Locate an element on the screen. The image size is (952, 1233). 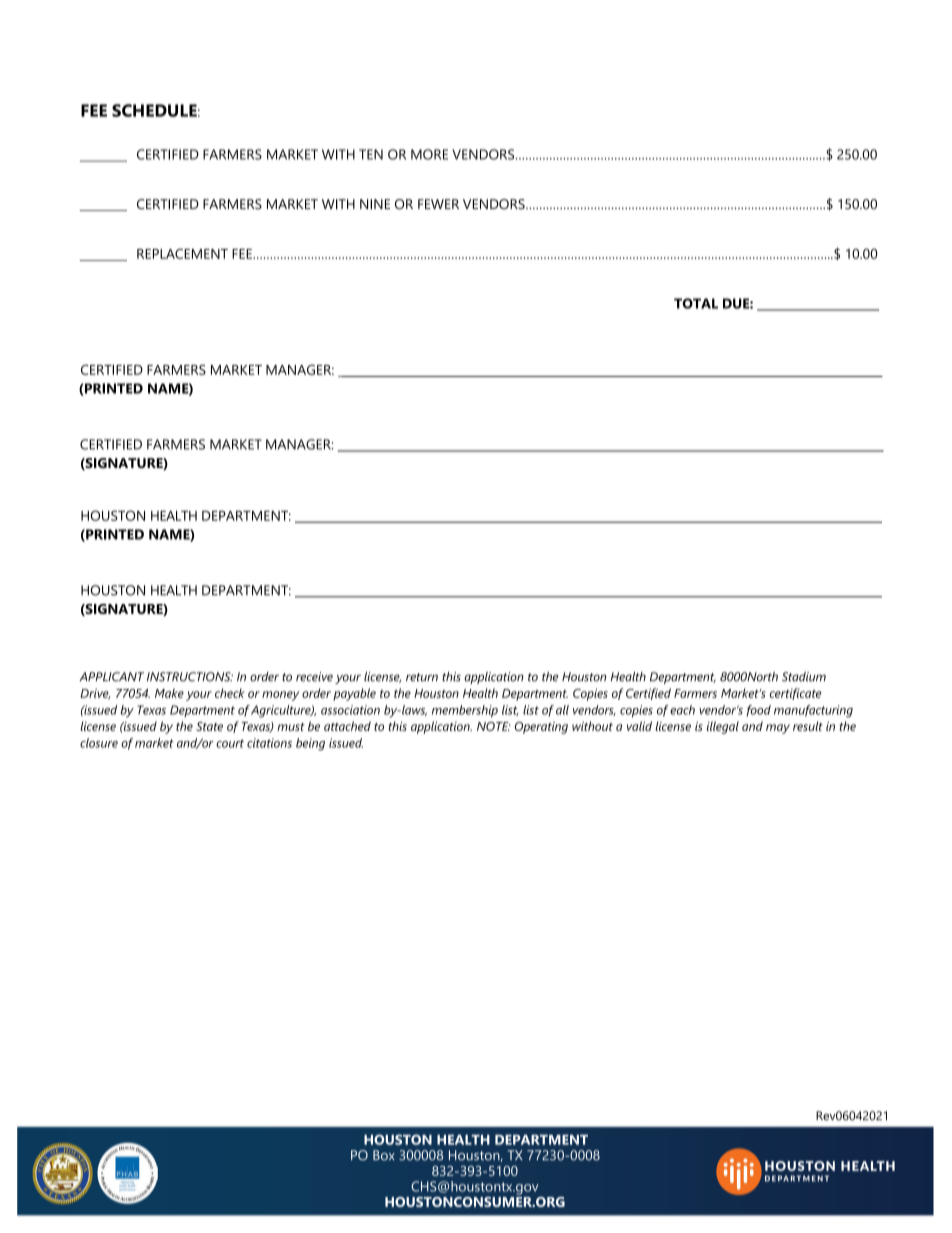
FEWER is located at coordinates (438, 204).
